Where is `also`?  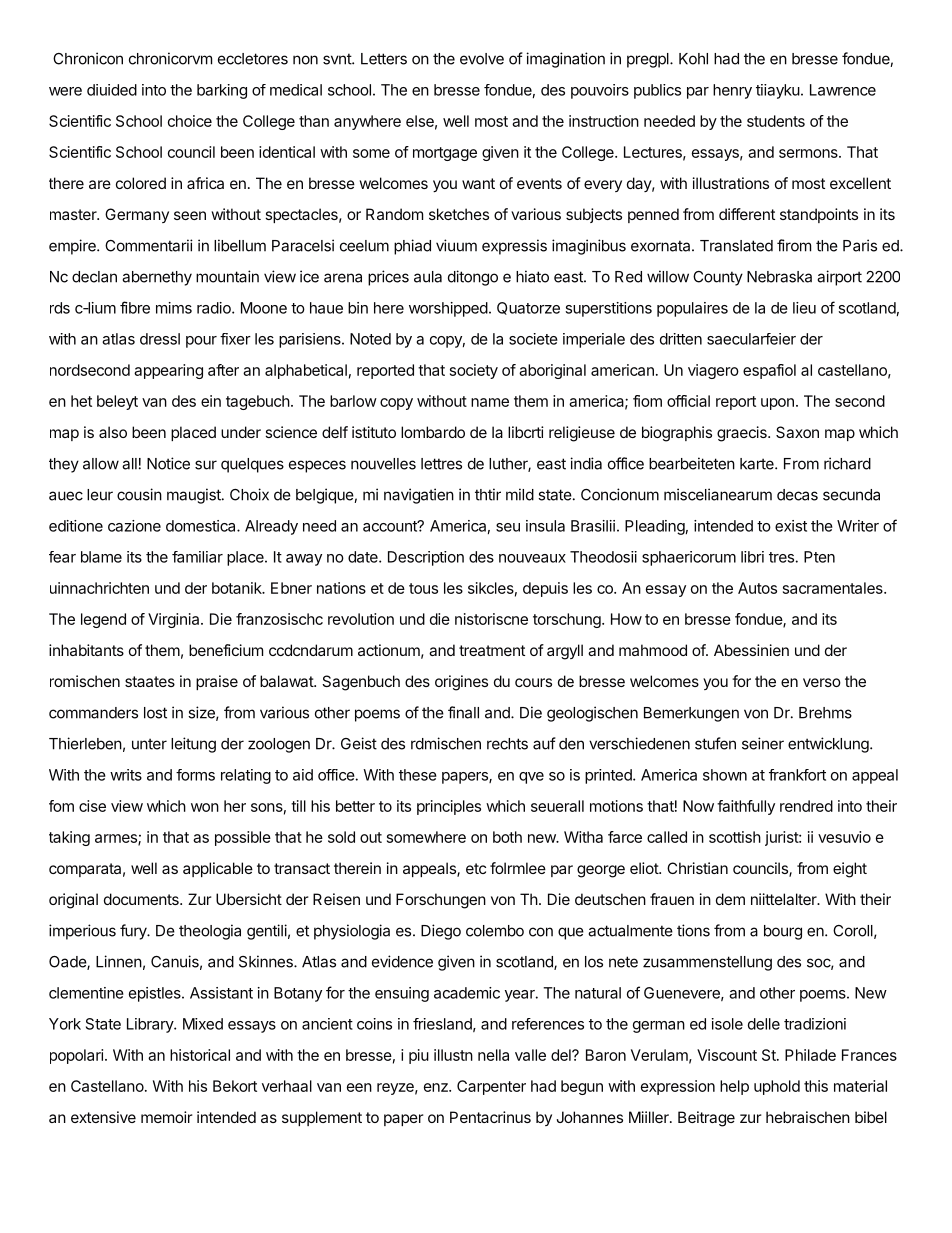 also is located at coordinates (113, 432).
